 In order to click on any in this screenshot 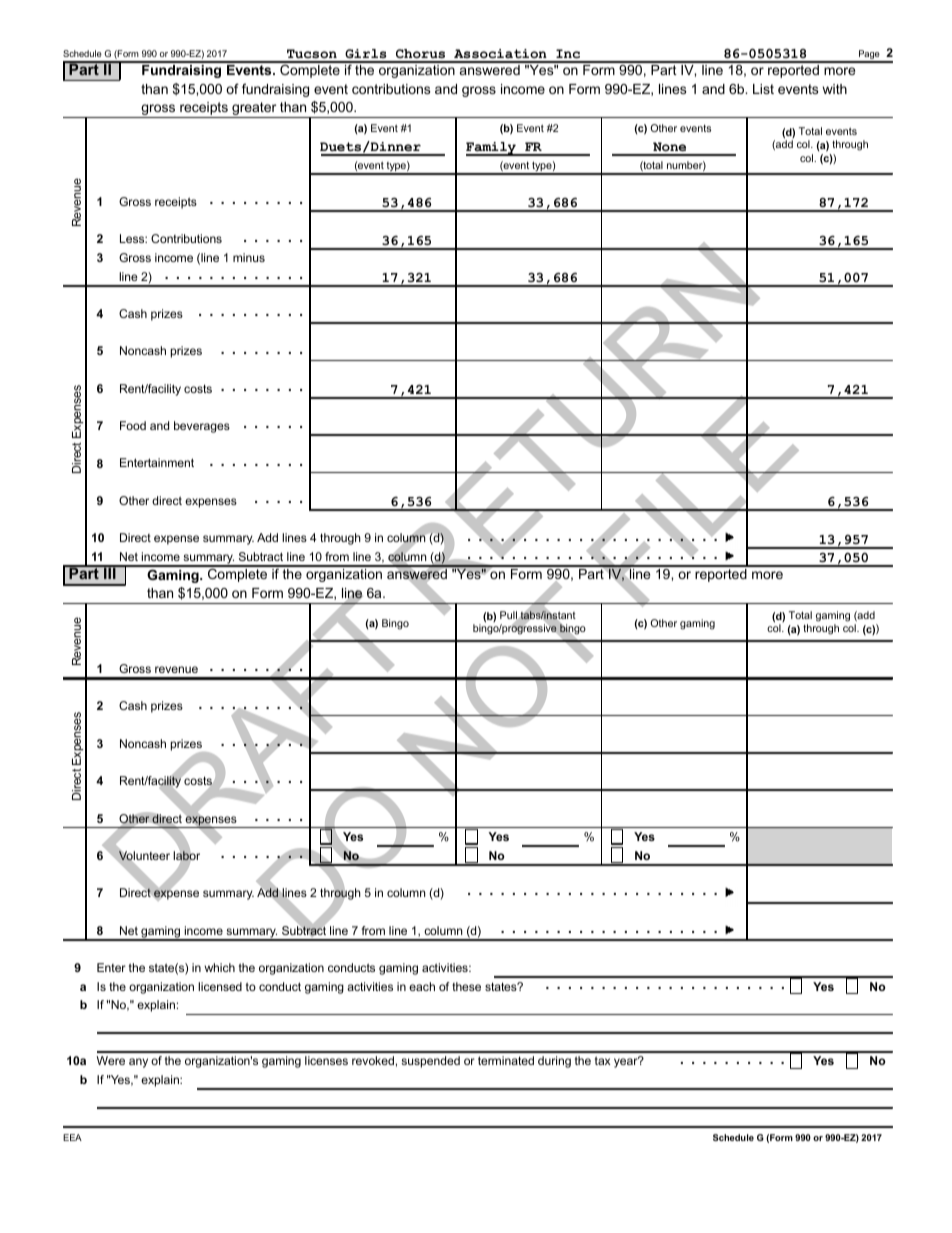, I will do `click(138, 1063)`.
